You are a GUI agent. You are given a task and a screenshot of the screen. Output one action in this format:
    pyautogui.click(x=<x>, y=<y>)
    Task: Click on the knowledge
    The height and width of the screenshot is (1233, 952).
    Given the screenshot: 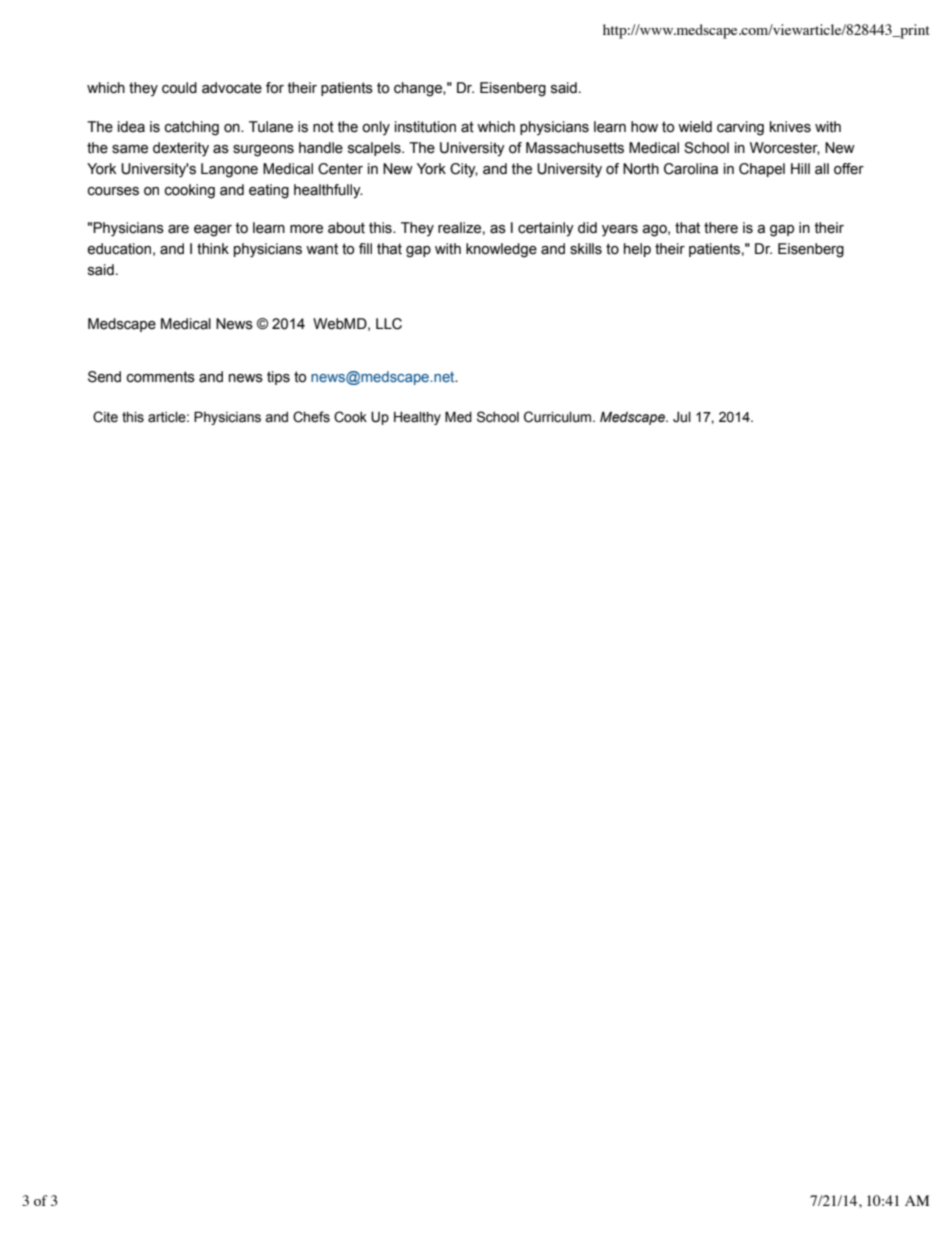 What is the action you would take?
    pyautogui.click(x=501, y=250)
